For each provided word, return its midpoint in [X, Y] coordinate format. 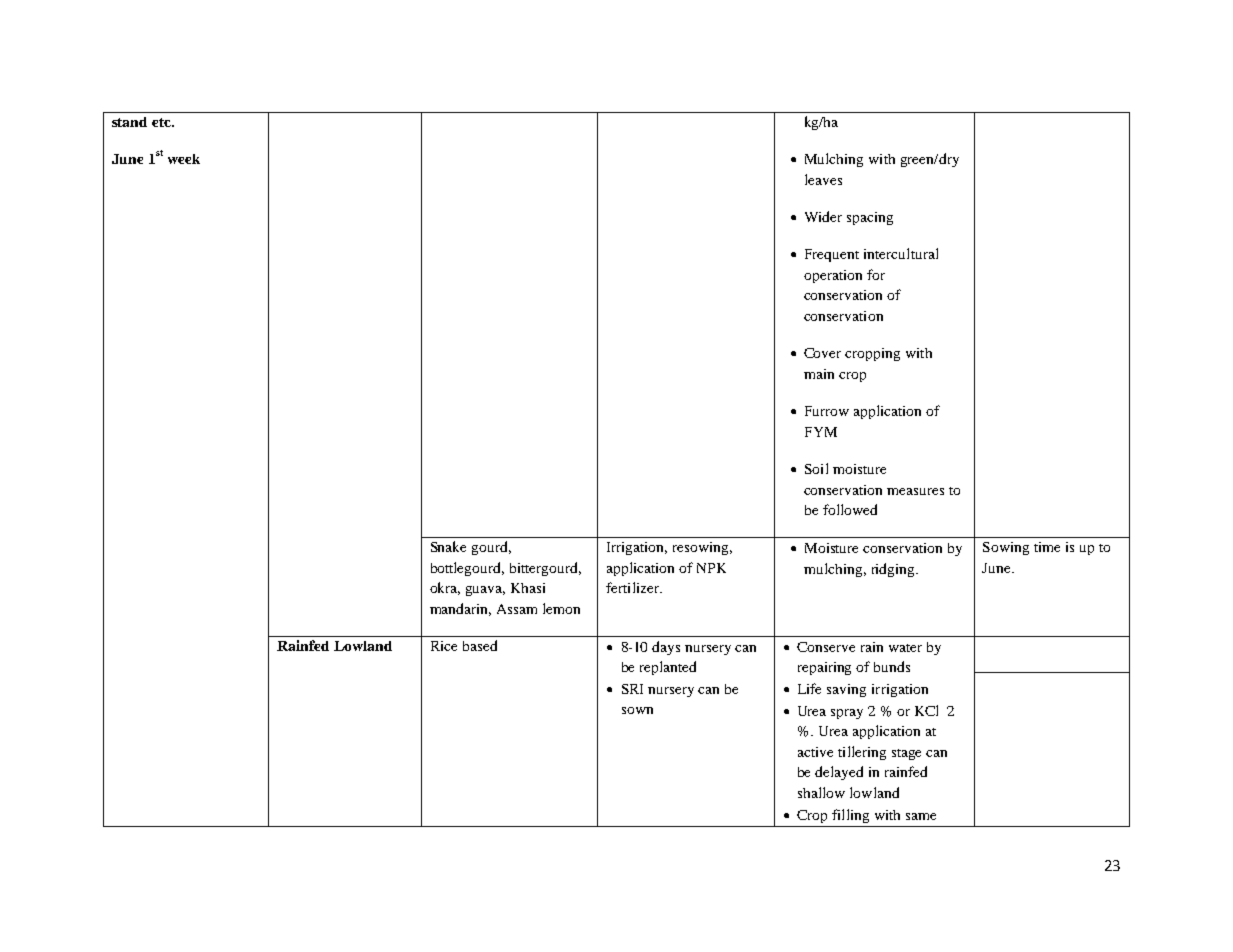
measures [915, 491]
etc [162, 122]
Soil [816, 468]
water [905, 648]
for [876, 274]
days [666, 648]
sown [637, 710]
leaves [823, 179]
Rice [444, 646]
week [184, 159]
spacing [870, 218]
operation [833, 276]
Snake [448, 546]
